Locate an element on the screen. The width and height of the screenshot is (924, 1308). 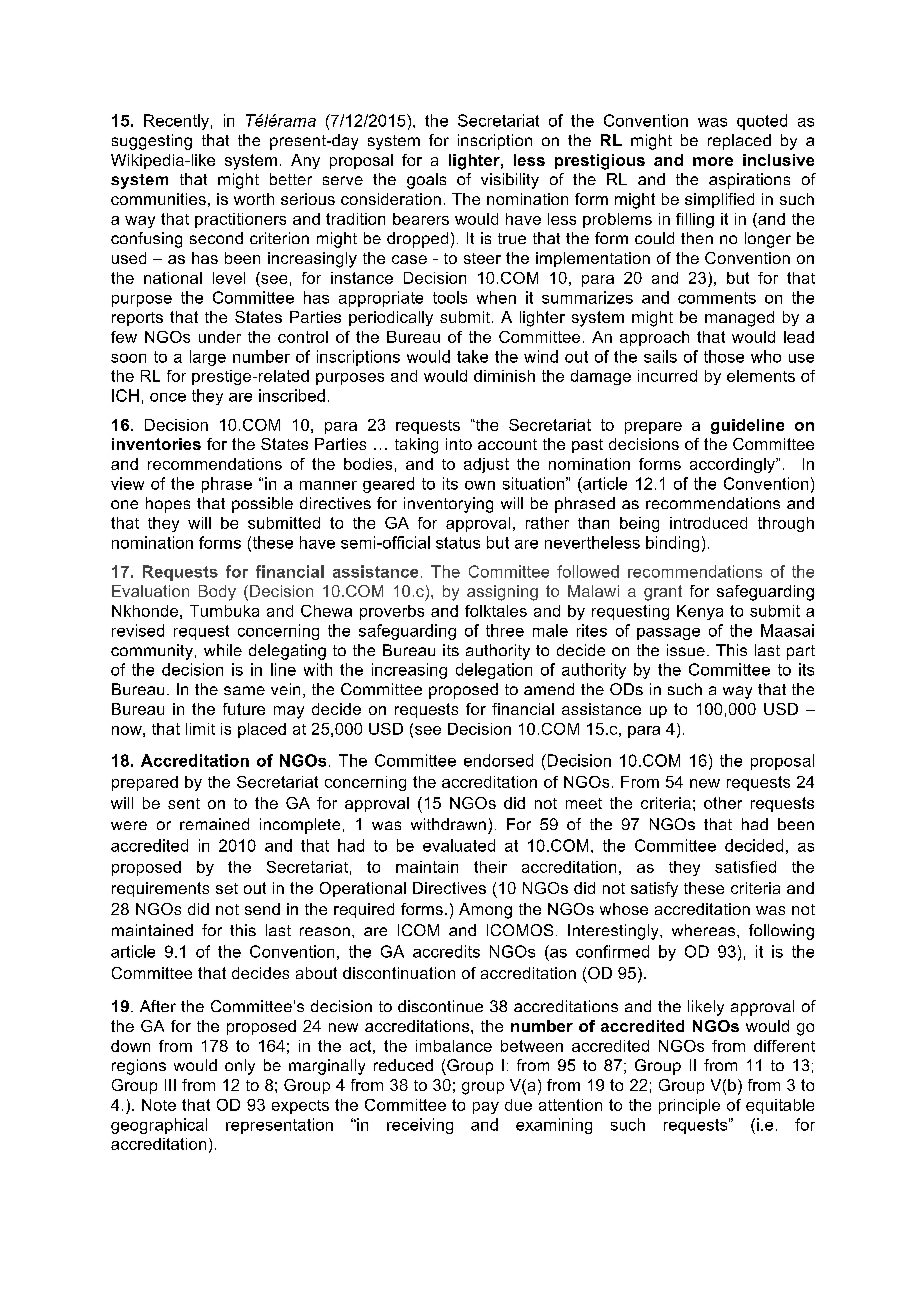
pay is located at coordinates (486, 1108).
